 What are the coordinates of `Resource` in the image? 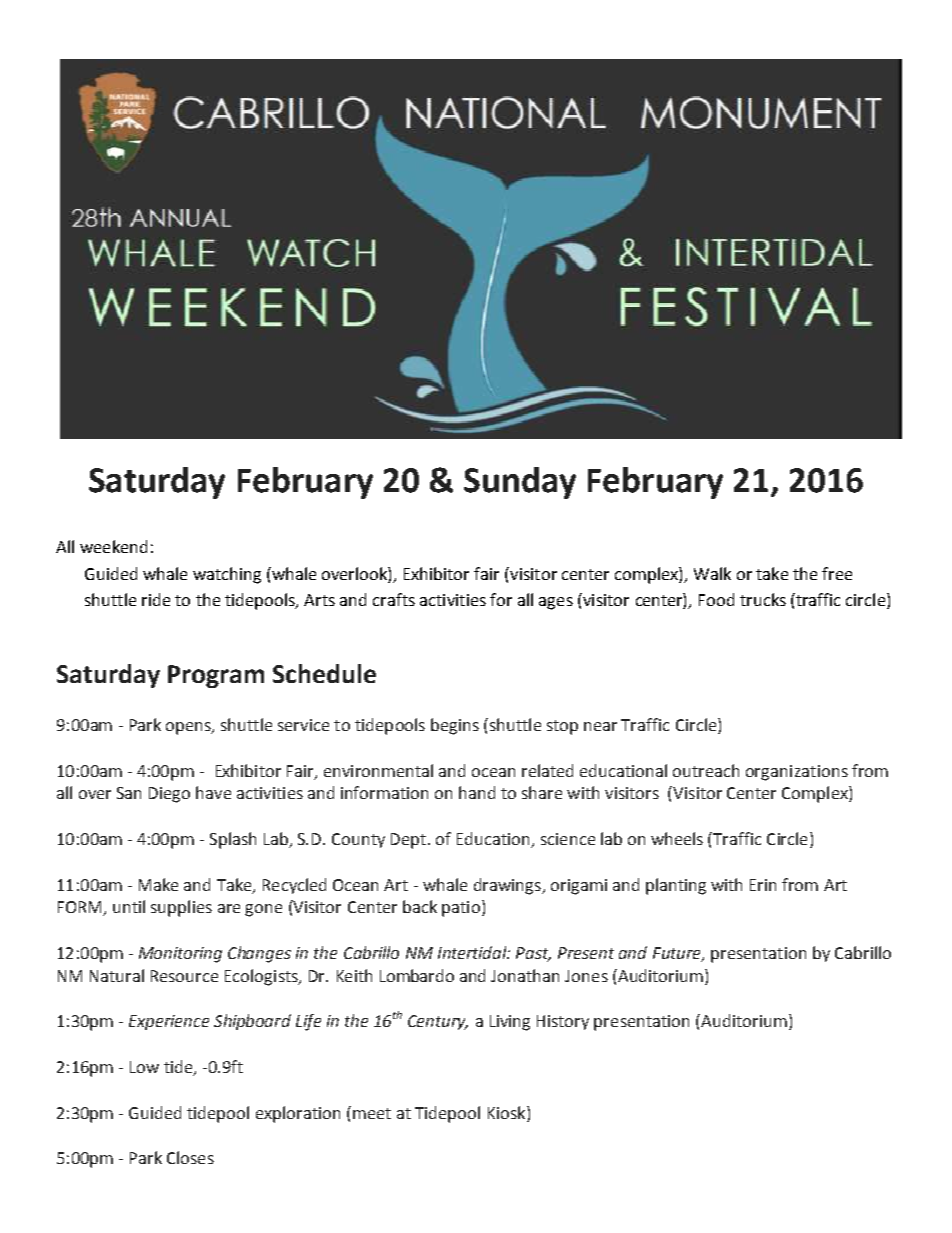 It's located at (184, 976).
